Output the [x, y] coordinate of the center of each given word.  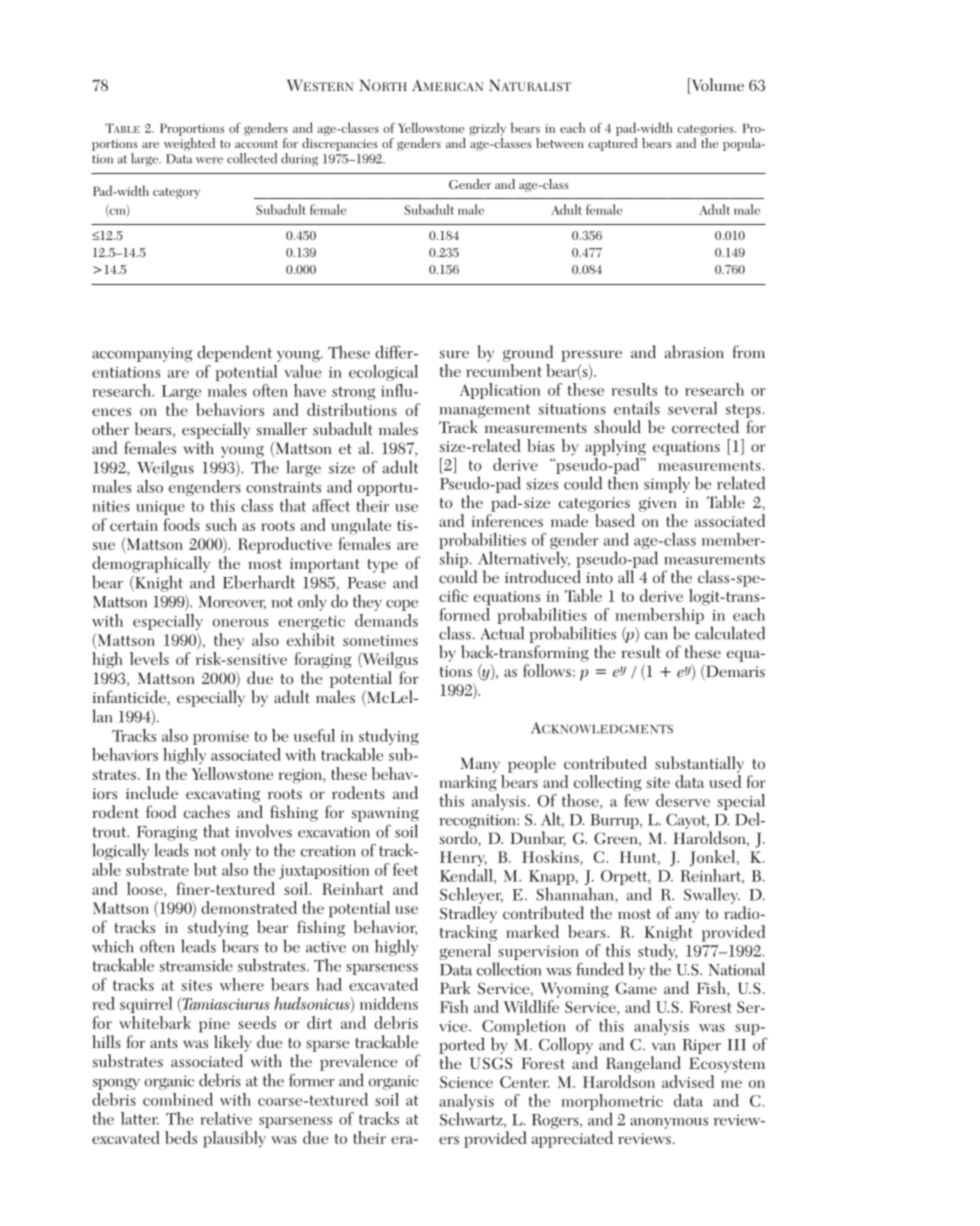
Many [480, 765]
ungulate [361, 526]
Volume [716, 86]
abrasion [694, 352]
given [658, 504]
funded [600, 969]
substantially [699, 764]
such [221, 524]
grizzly [487, 129]
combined [178, 1099]
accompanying [142, 354]
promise [221, 738]
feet [405, 869]
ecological [383, 373]
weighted [189, 143]
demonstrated [249, 907]
